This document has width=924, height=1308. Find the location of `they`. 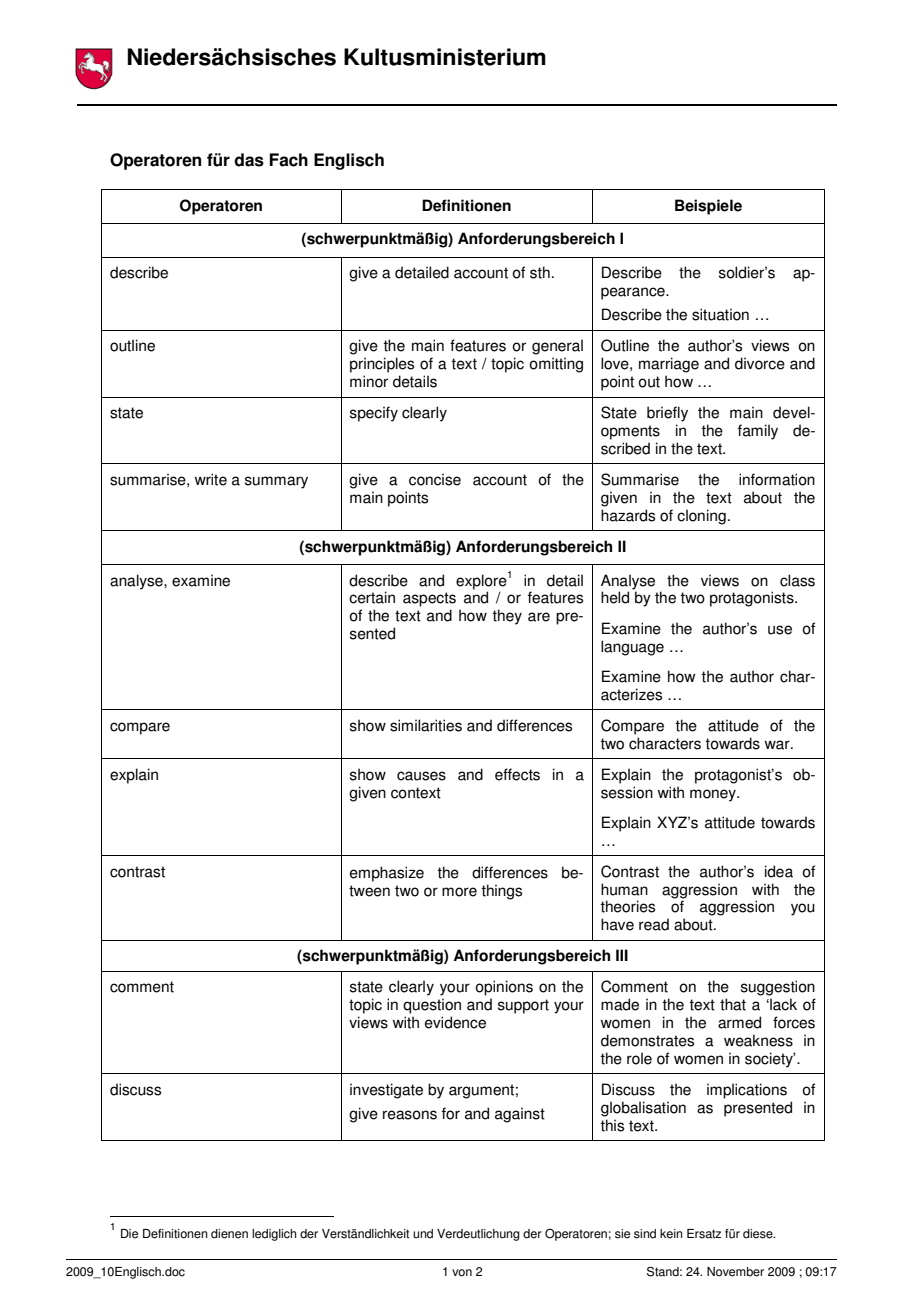

they is located at coordinates (507, 617).
